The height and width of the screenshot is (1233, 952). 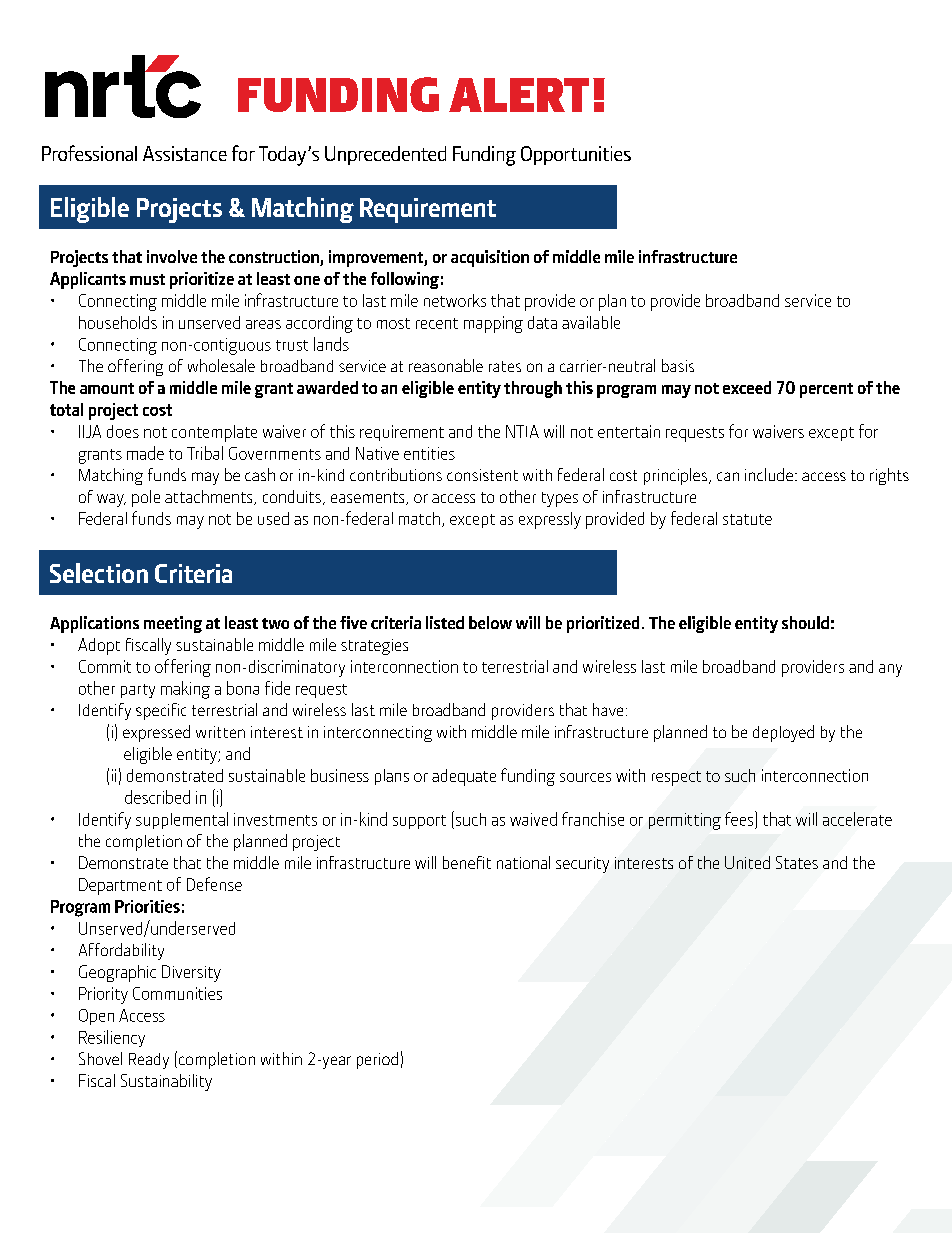 I want to click on period, so click(x=377, y=1060).
